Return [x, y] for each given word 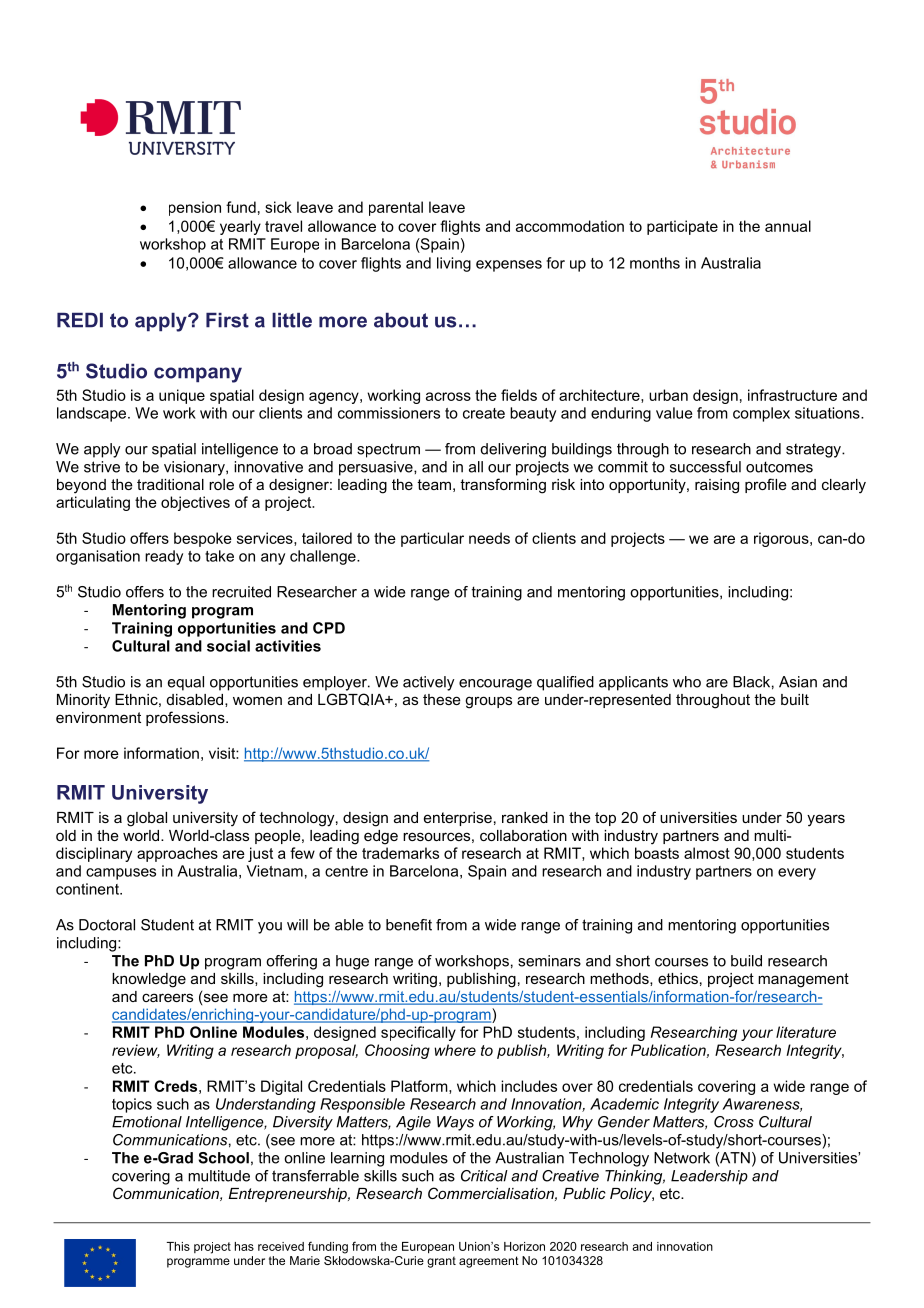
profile [766, 485]
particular [432, 539]
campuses [121, 874]
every [797, 874]
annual [788, 226]
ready [164, 557]
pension [195, 208]
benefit [409, 925]
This [178, 1246]
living [454, 264]
